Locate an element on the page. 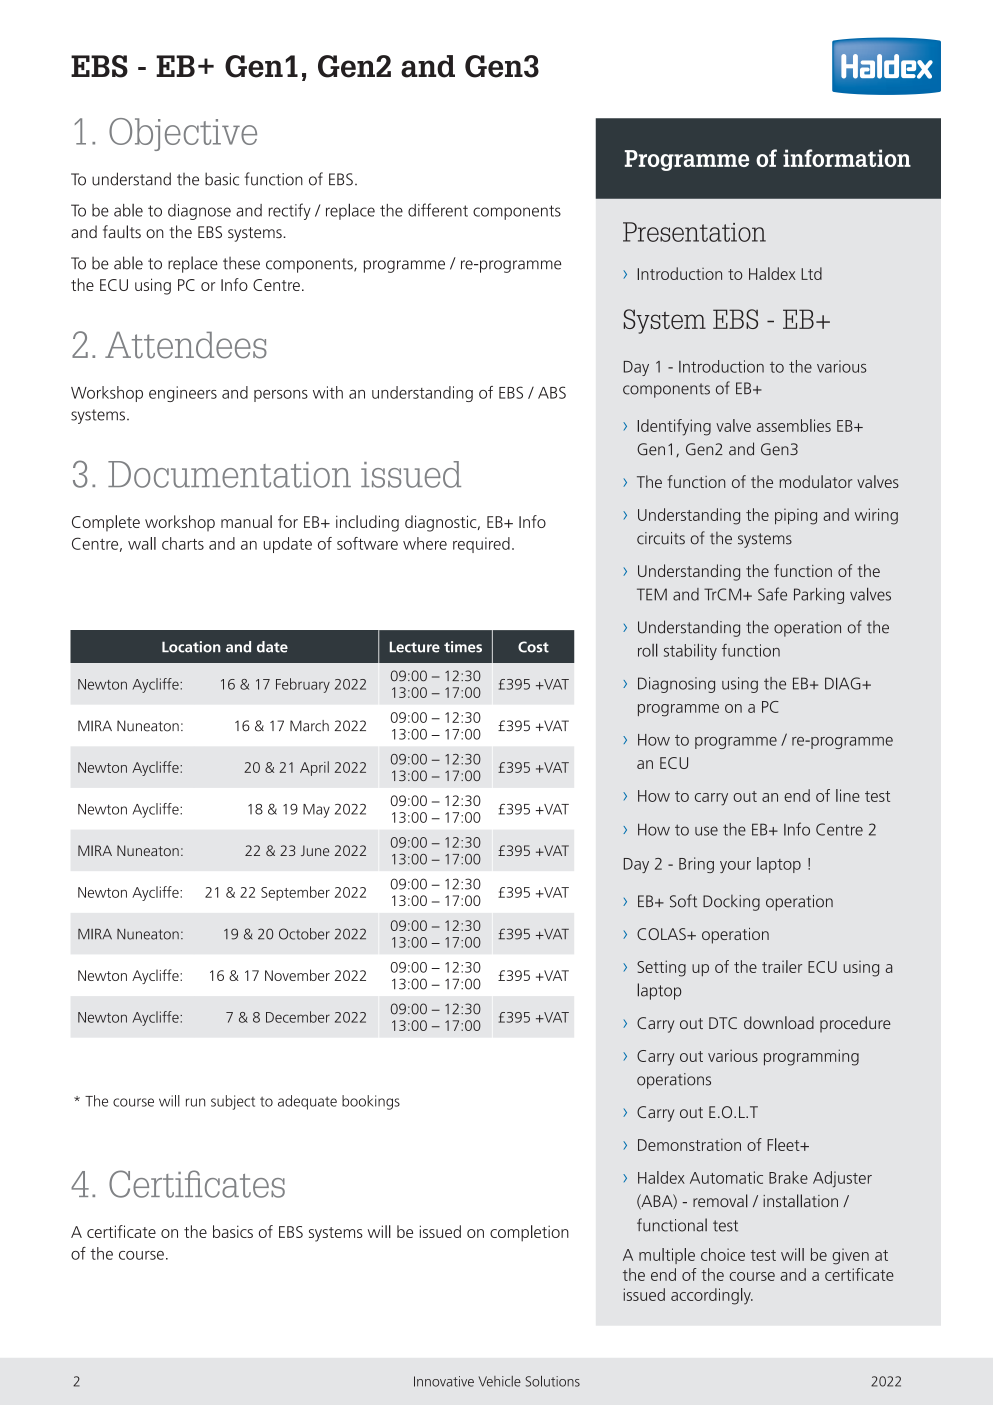  Presentation is located at coordinates (694, 232).
